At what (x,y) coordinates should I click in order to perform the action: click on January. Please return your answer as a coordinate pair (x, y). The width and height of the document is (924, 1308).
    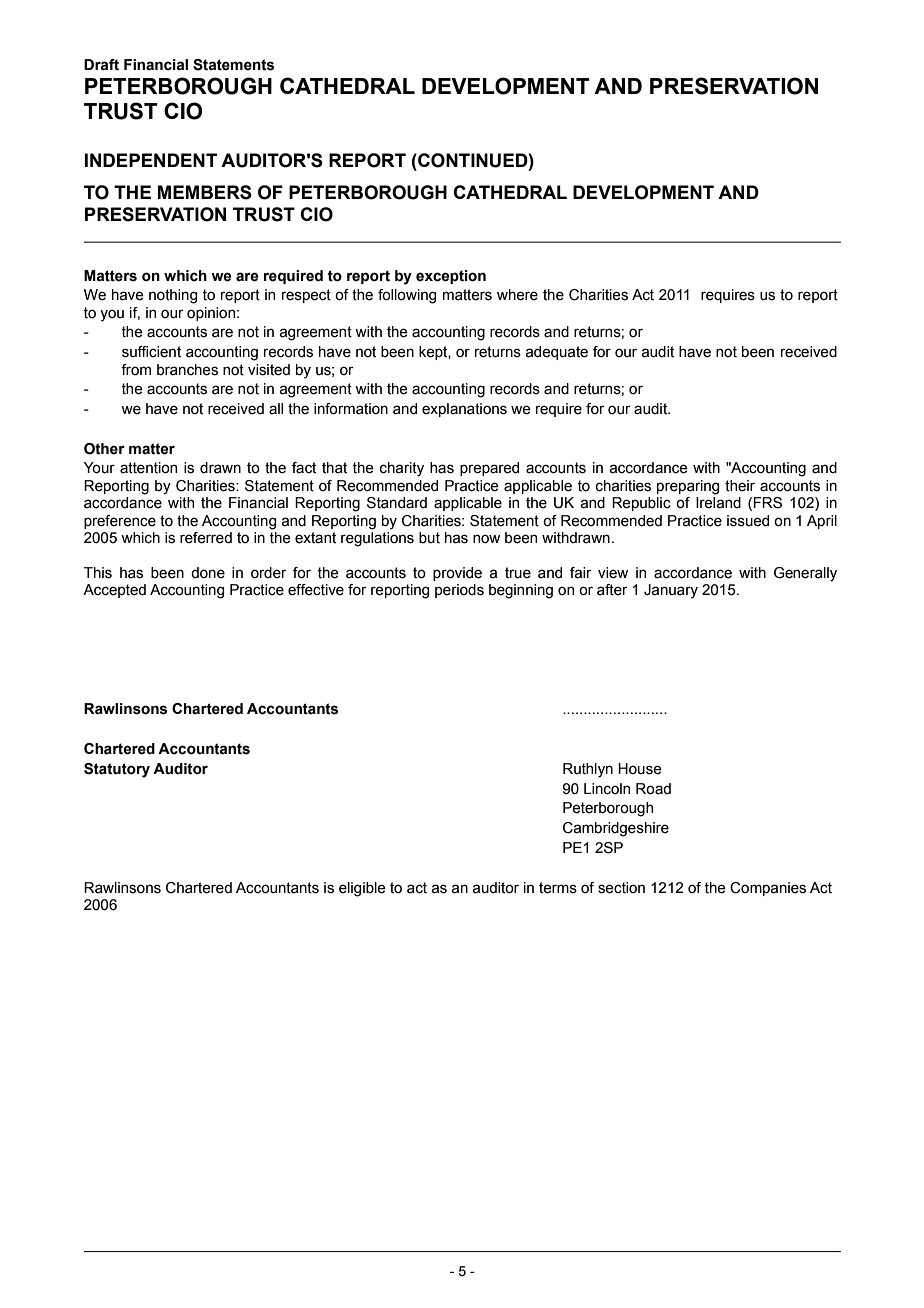
    Looking at the image, I should click on (671, 591).
